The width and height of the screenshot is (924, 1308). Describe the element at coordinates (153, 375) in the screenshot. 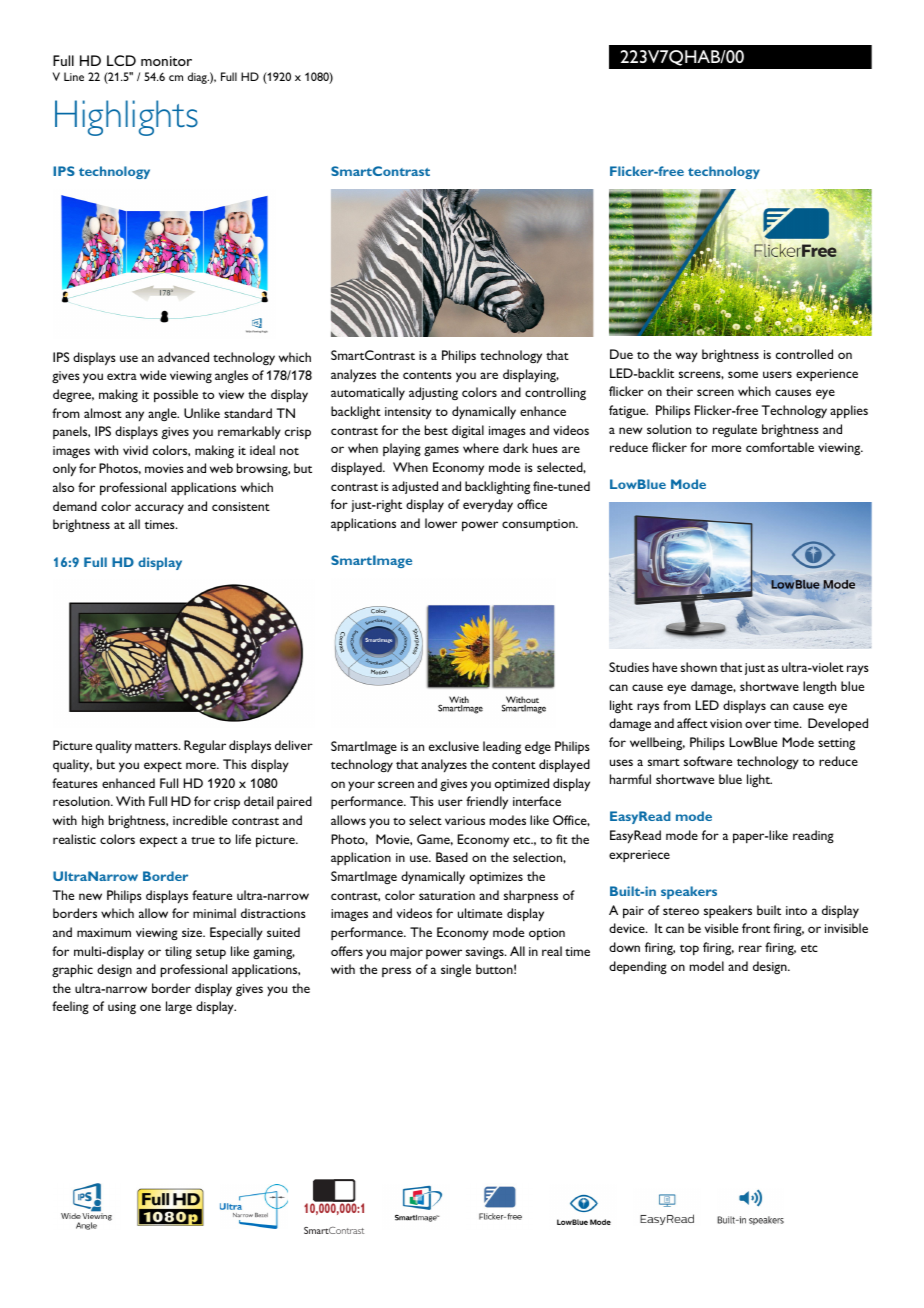

I see `wide` at that location.
